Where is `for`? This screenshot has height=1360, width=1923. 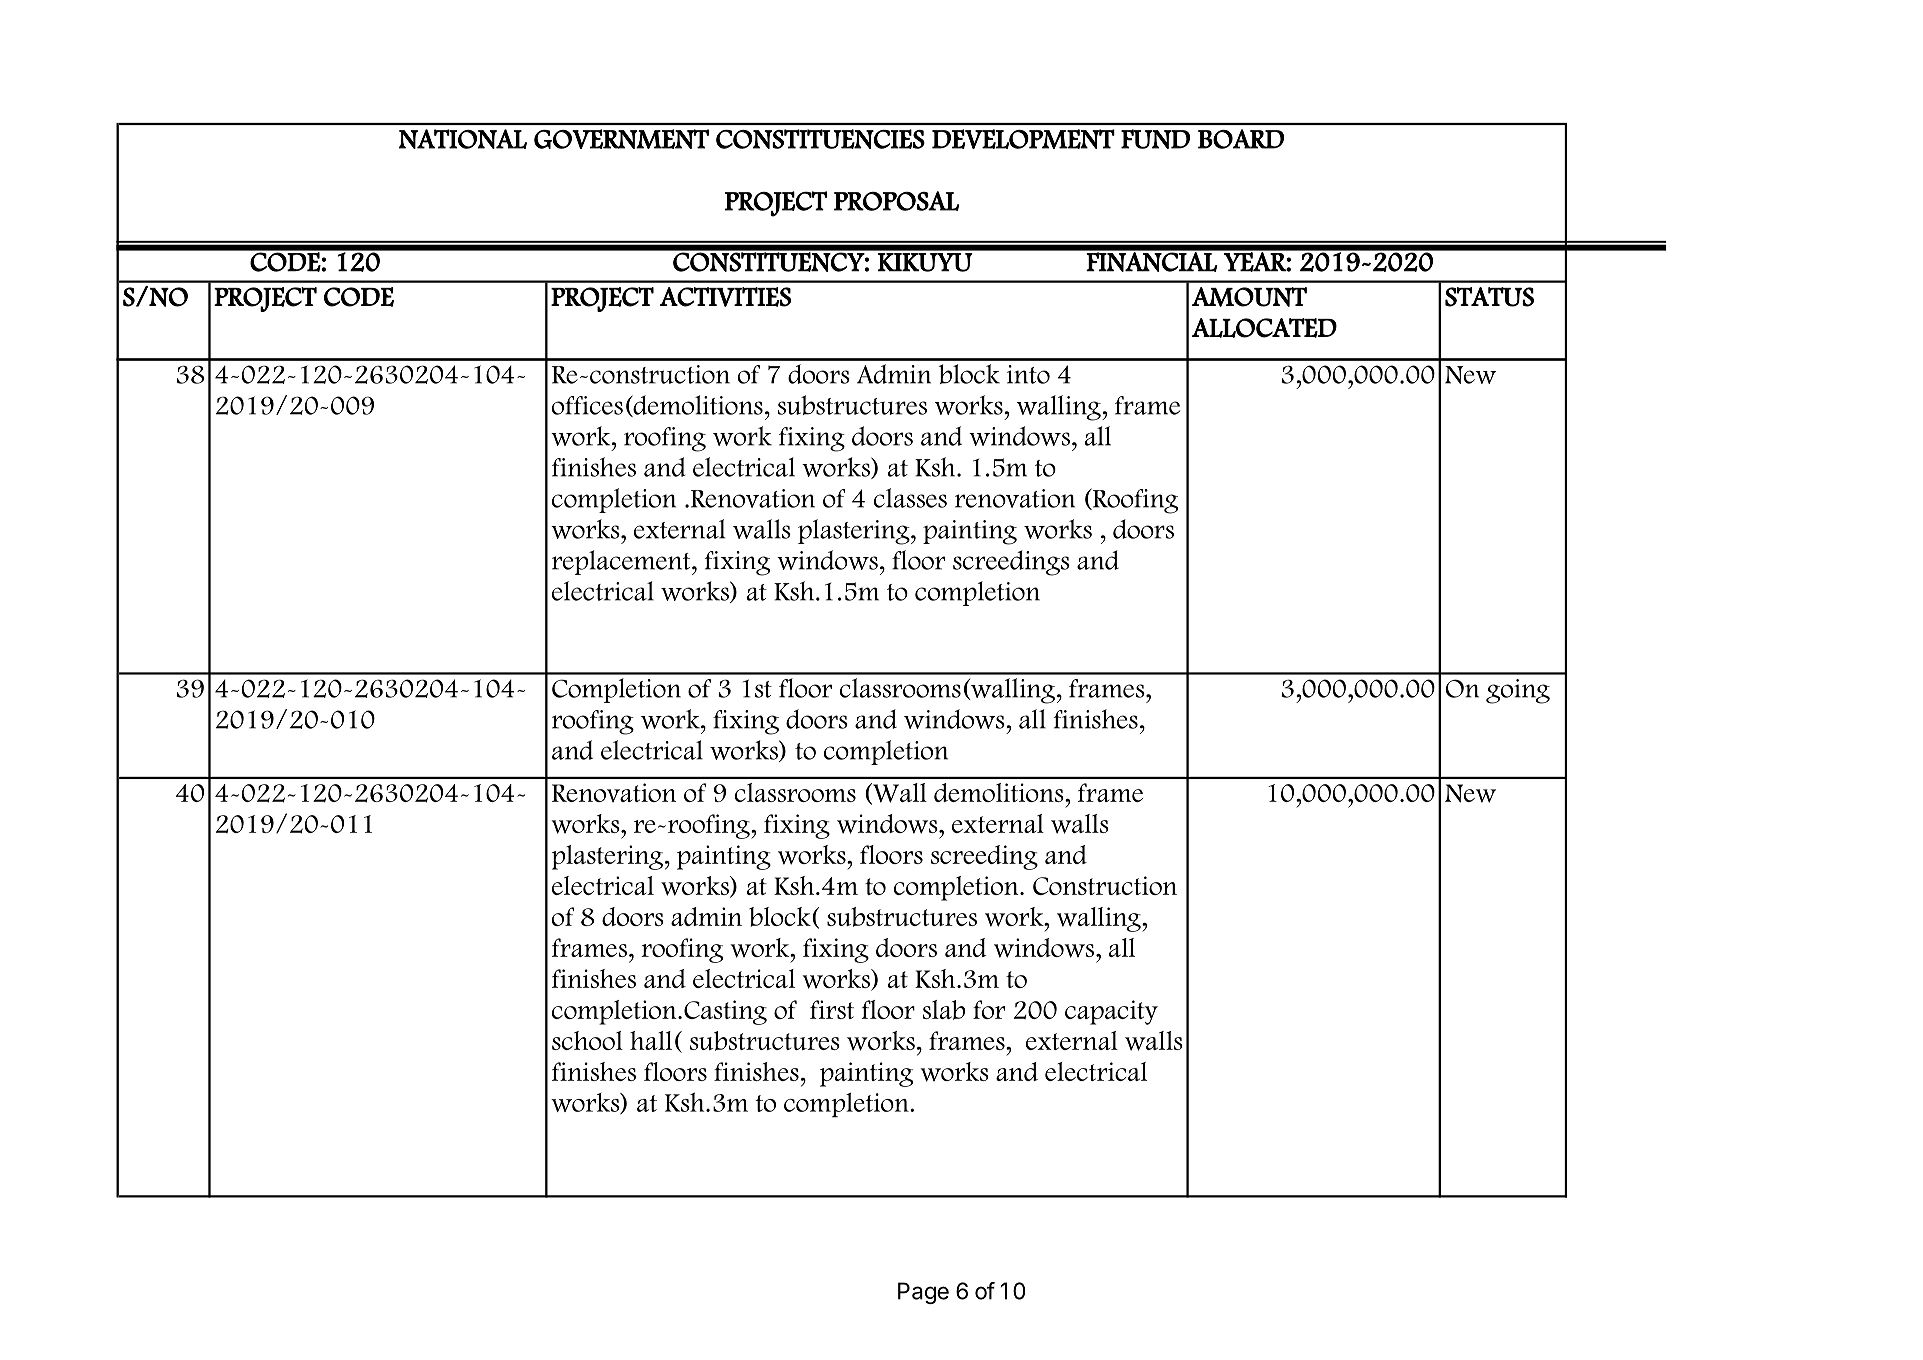 for is located at coordinates (989, 1009).
